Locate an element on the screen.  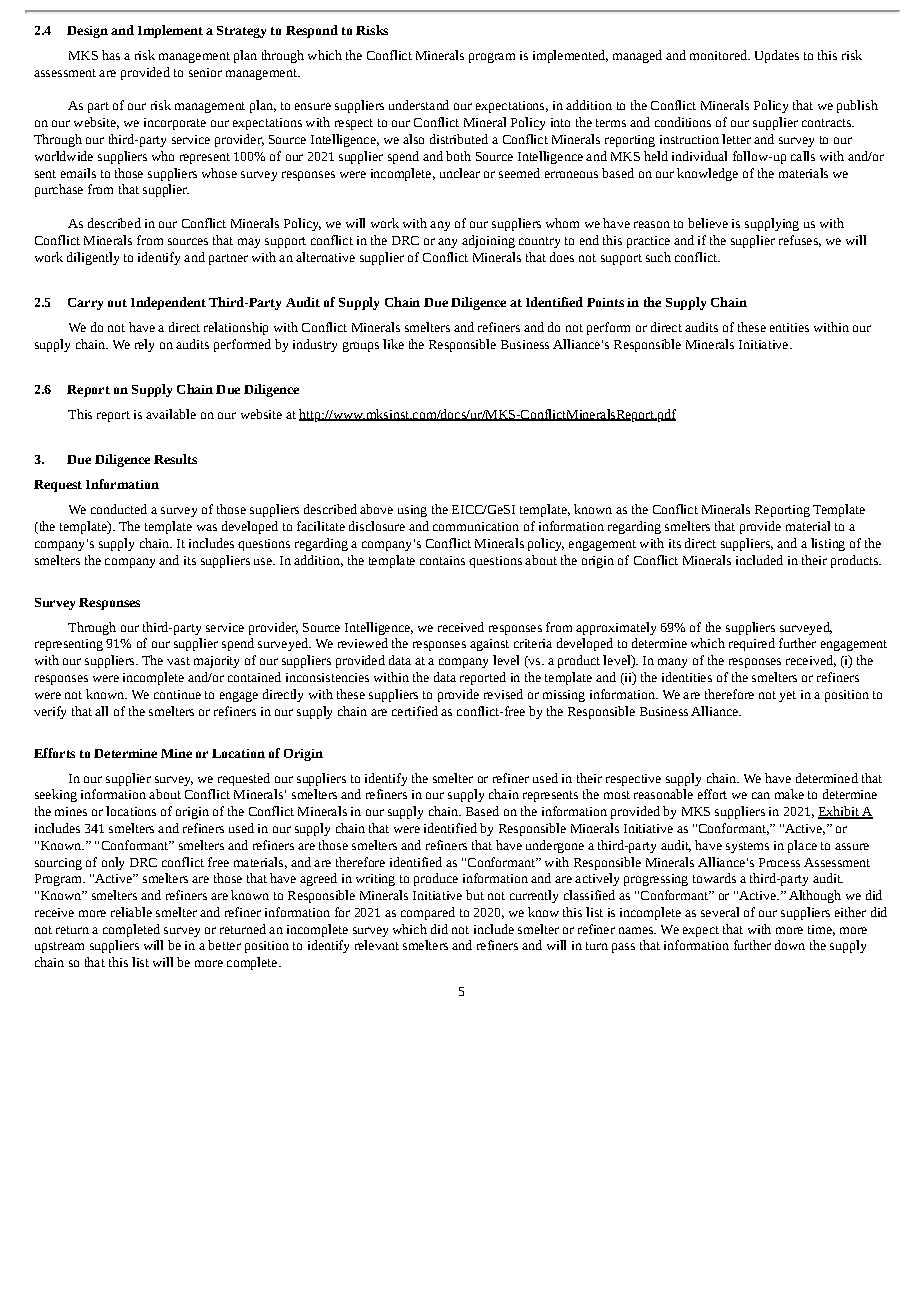
senior is located at coordinates (205, 72).
